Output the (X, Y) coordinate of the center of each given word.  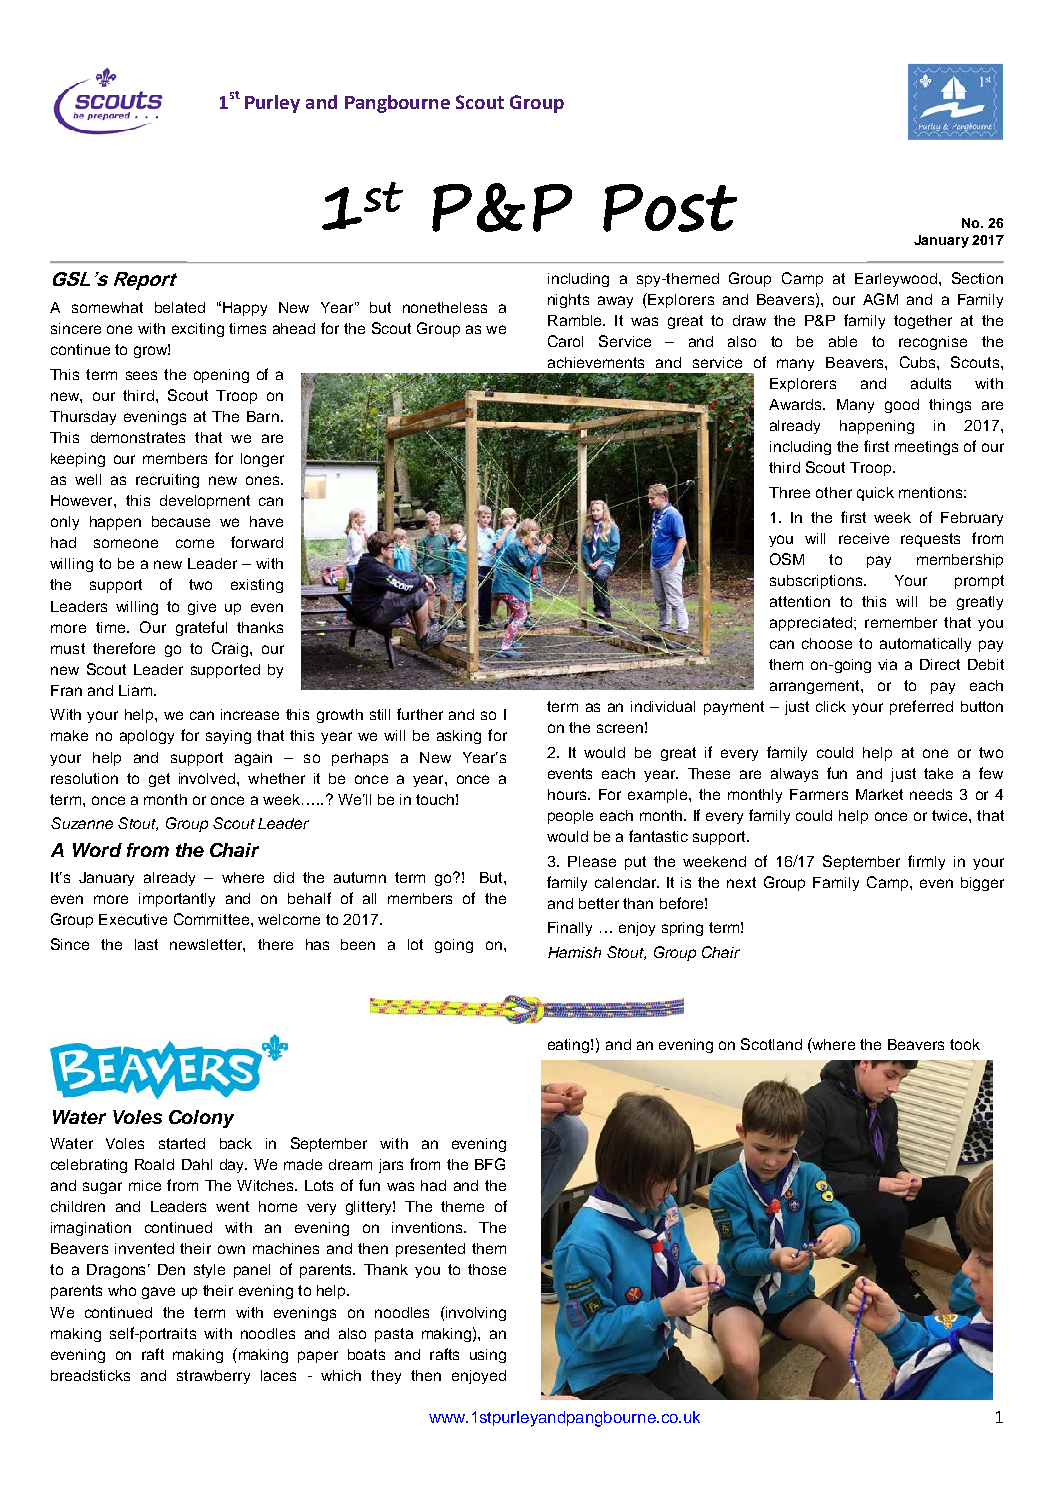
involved (208, 778)
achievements (596, 362)
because (181, 521)
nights (568, 301)
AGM (880, 299)
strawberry (213, 1377)
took (965, 1044)
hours (568, 794)
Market (879, 794)
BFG (490, 1164)
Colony (201, 1119)
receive (864, 538)
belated (180, 307)
